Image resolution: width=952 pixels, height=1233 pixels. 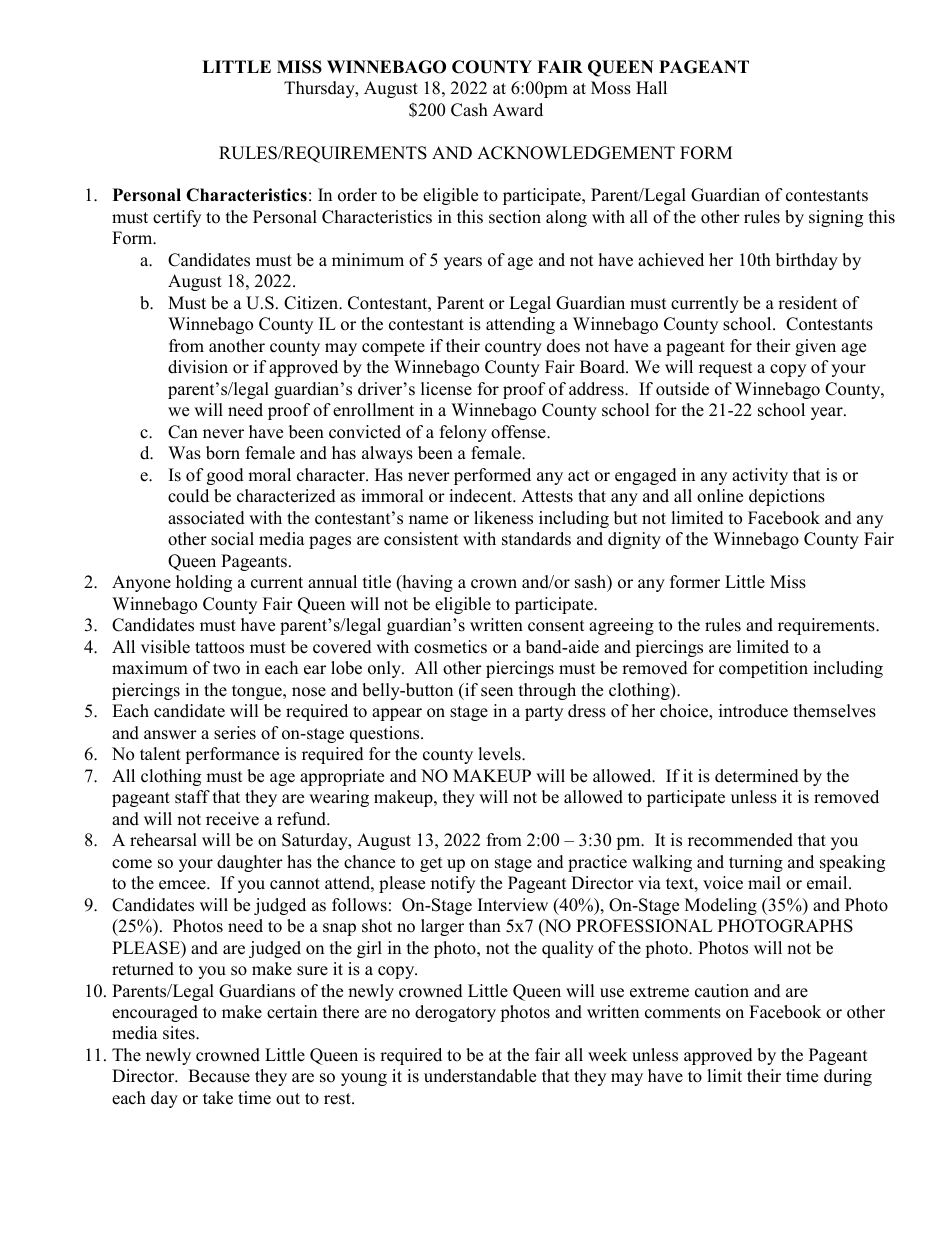 I want to click on competition, so click(x=763, y=669).
